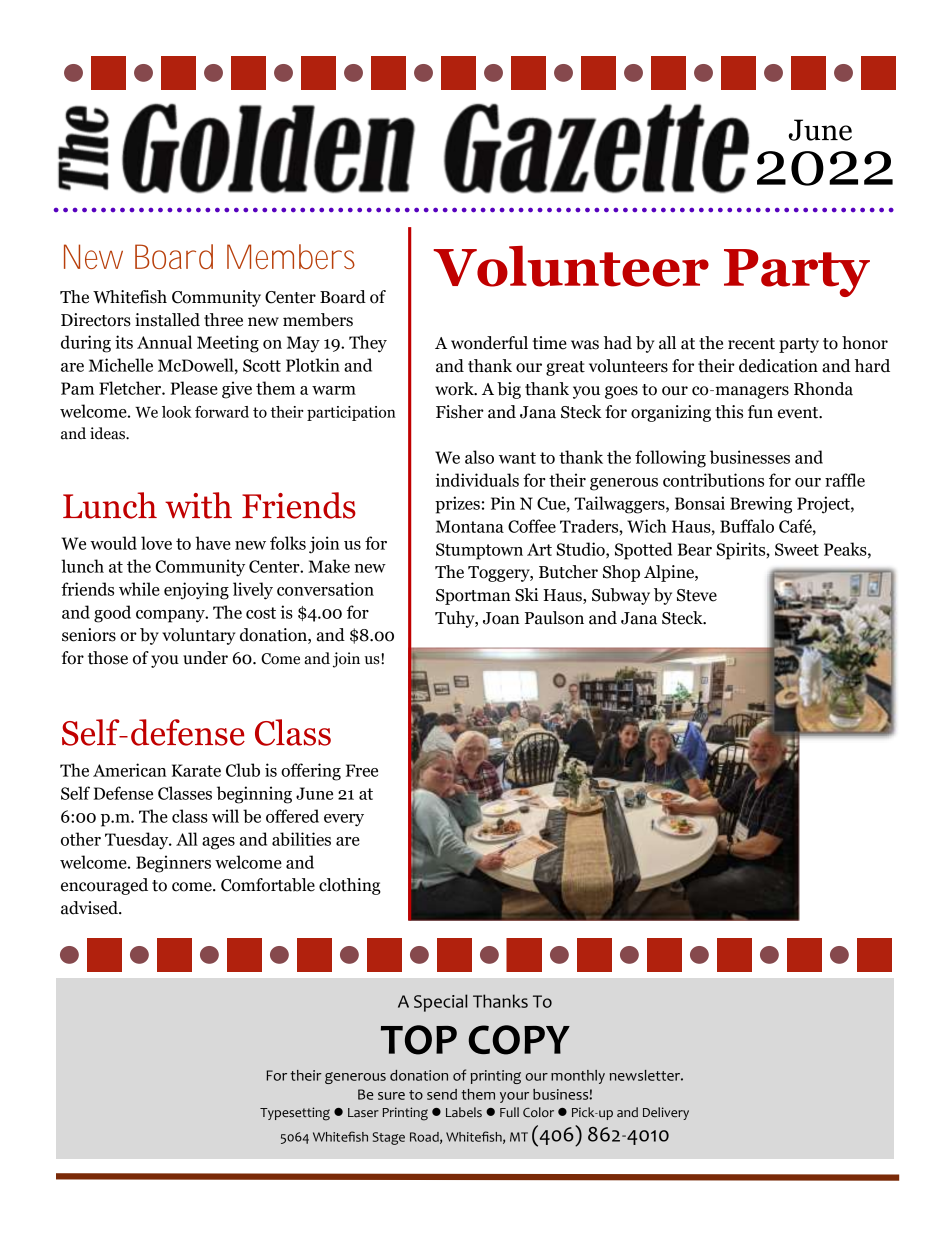 The width and height of the screenshot is (952, 1233). Describe the element at coordinates (489, 343) in the screenshot. I see `wonderful` at that location.
